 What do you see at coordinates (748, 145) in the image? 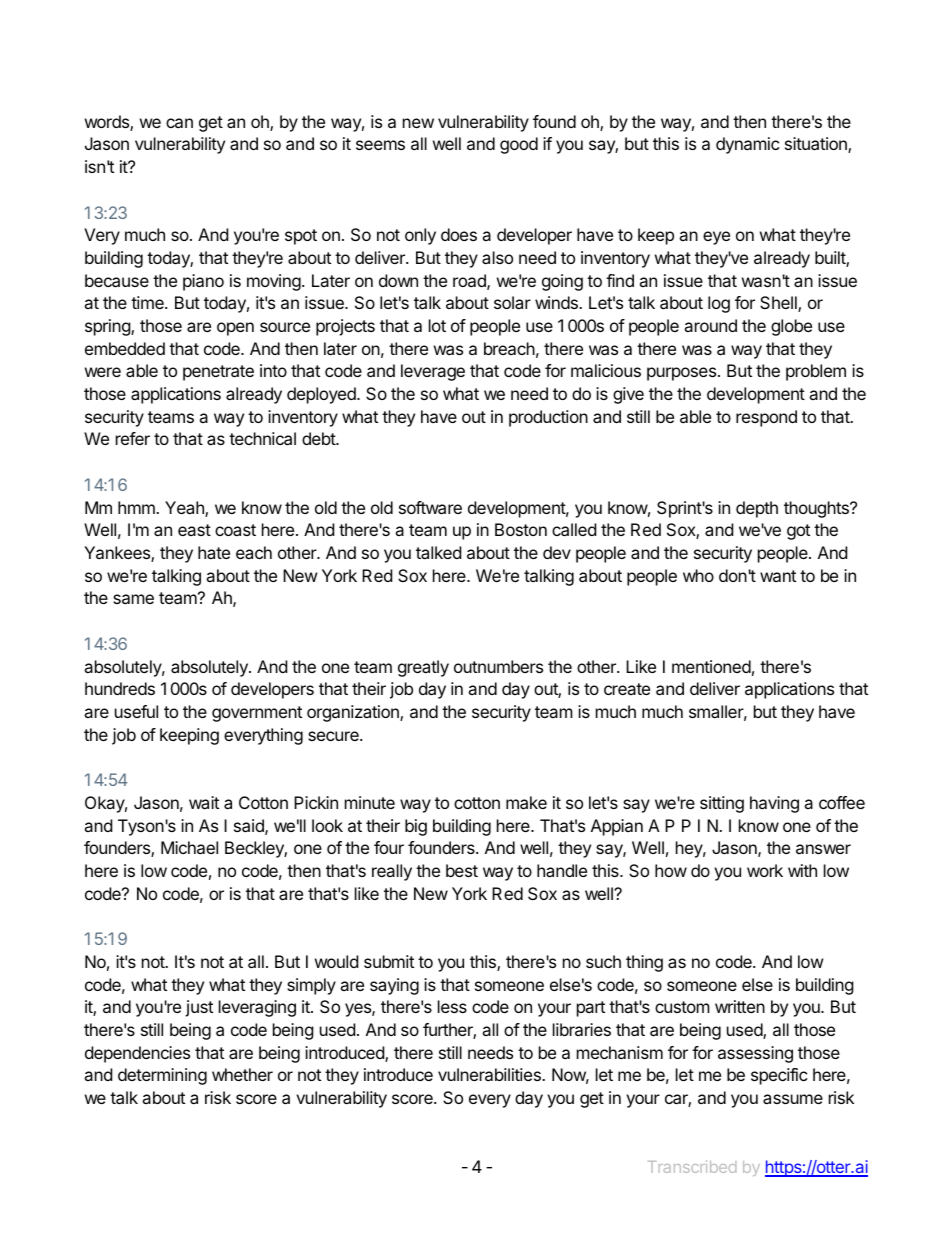
I see `dynamic` at bounding box center [748, 145].
